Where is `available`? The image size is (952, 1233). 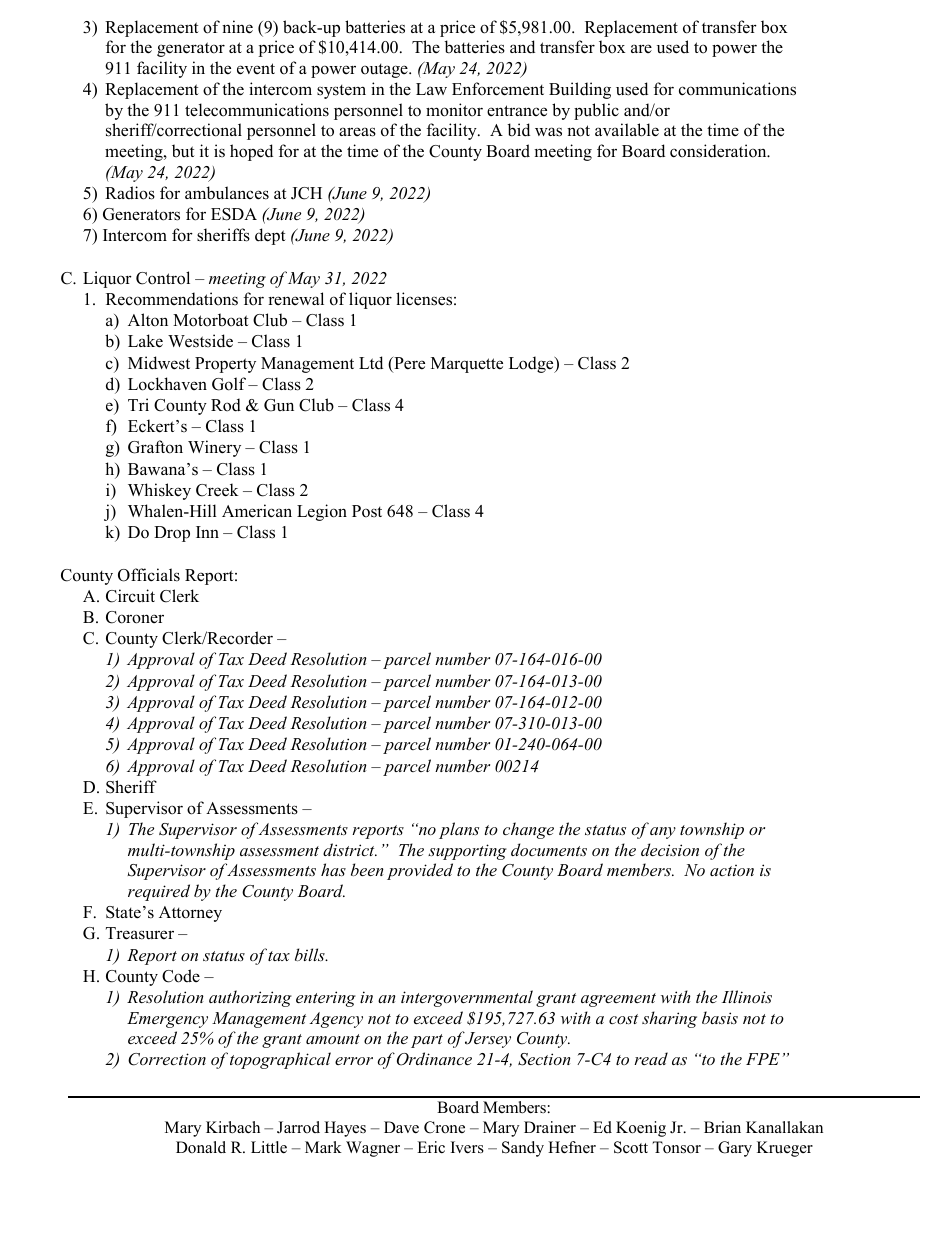 available is located at coordinates (627, 130).
